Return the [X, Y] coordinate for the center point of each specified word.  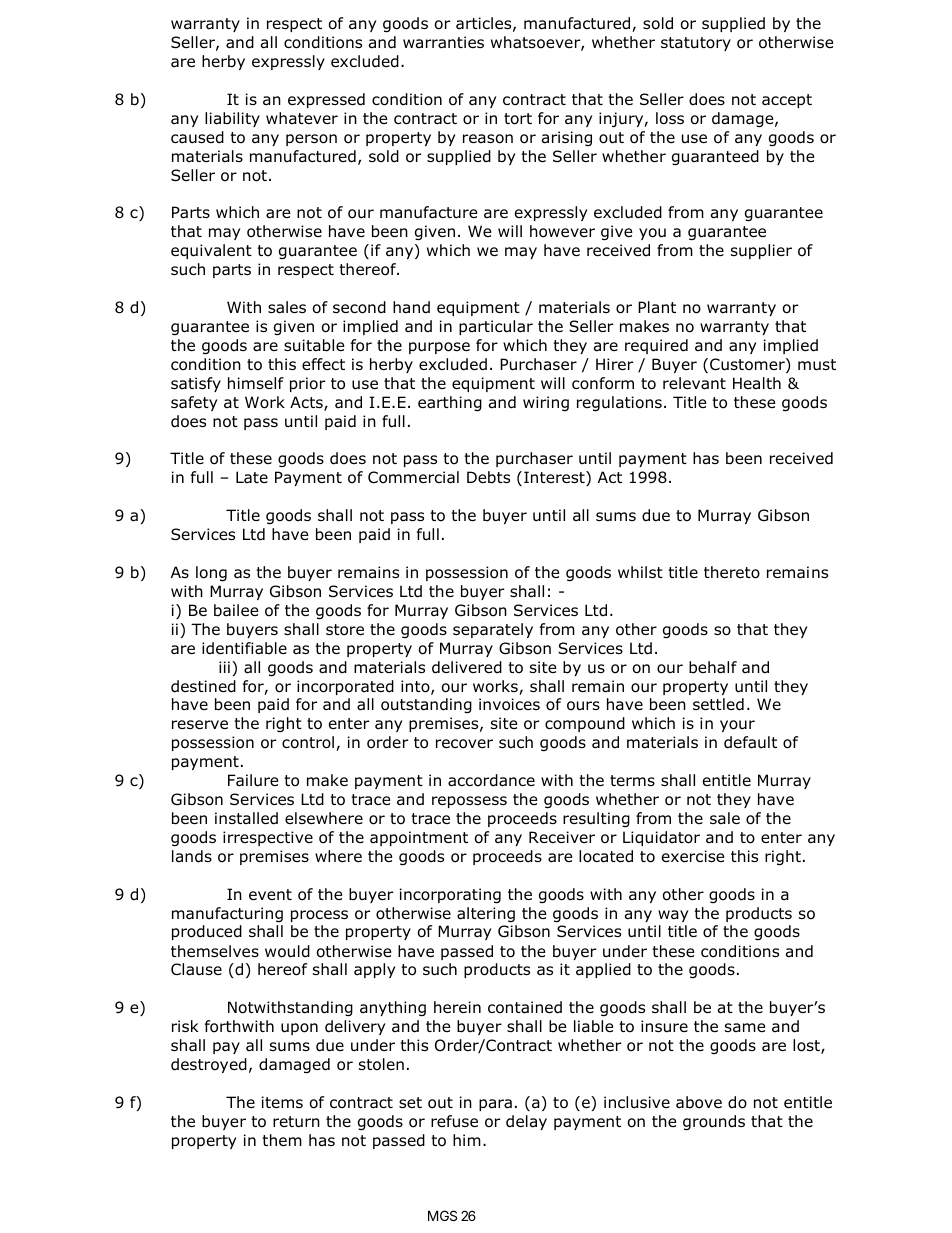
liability [232, 119]
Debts [488, 477]
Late [252, 477]
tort [518, 119]
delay [526, 1122]
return [296, 1122]
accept [787, 101]
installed [246, 818]
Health [757, 383]
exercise [693, 856]
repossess [469, 802]
